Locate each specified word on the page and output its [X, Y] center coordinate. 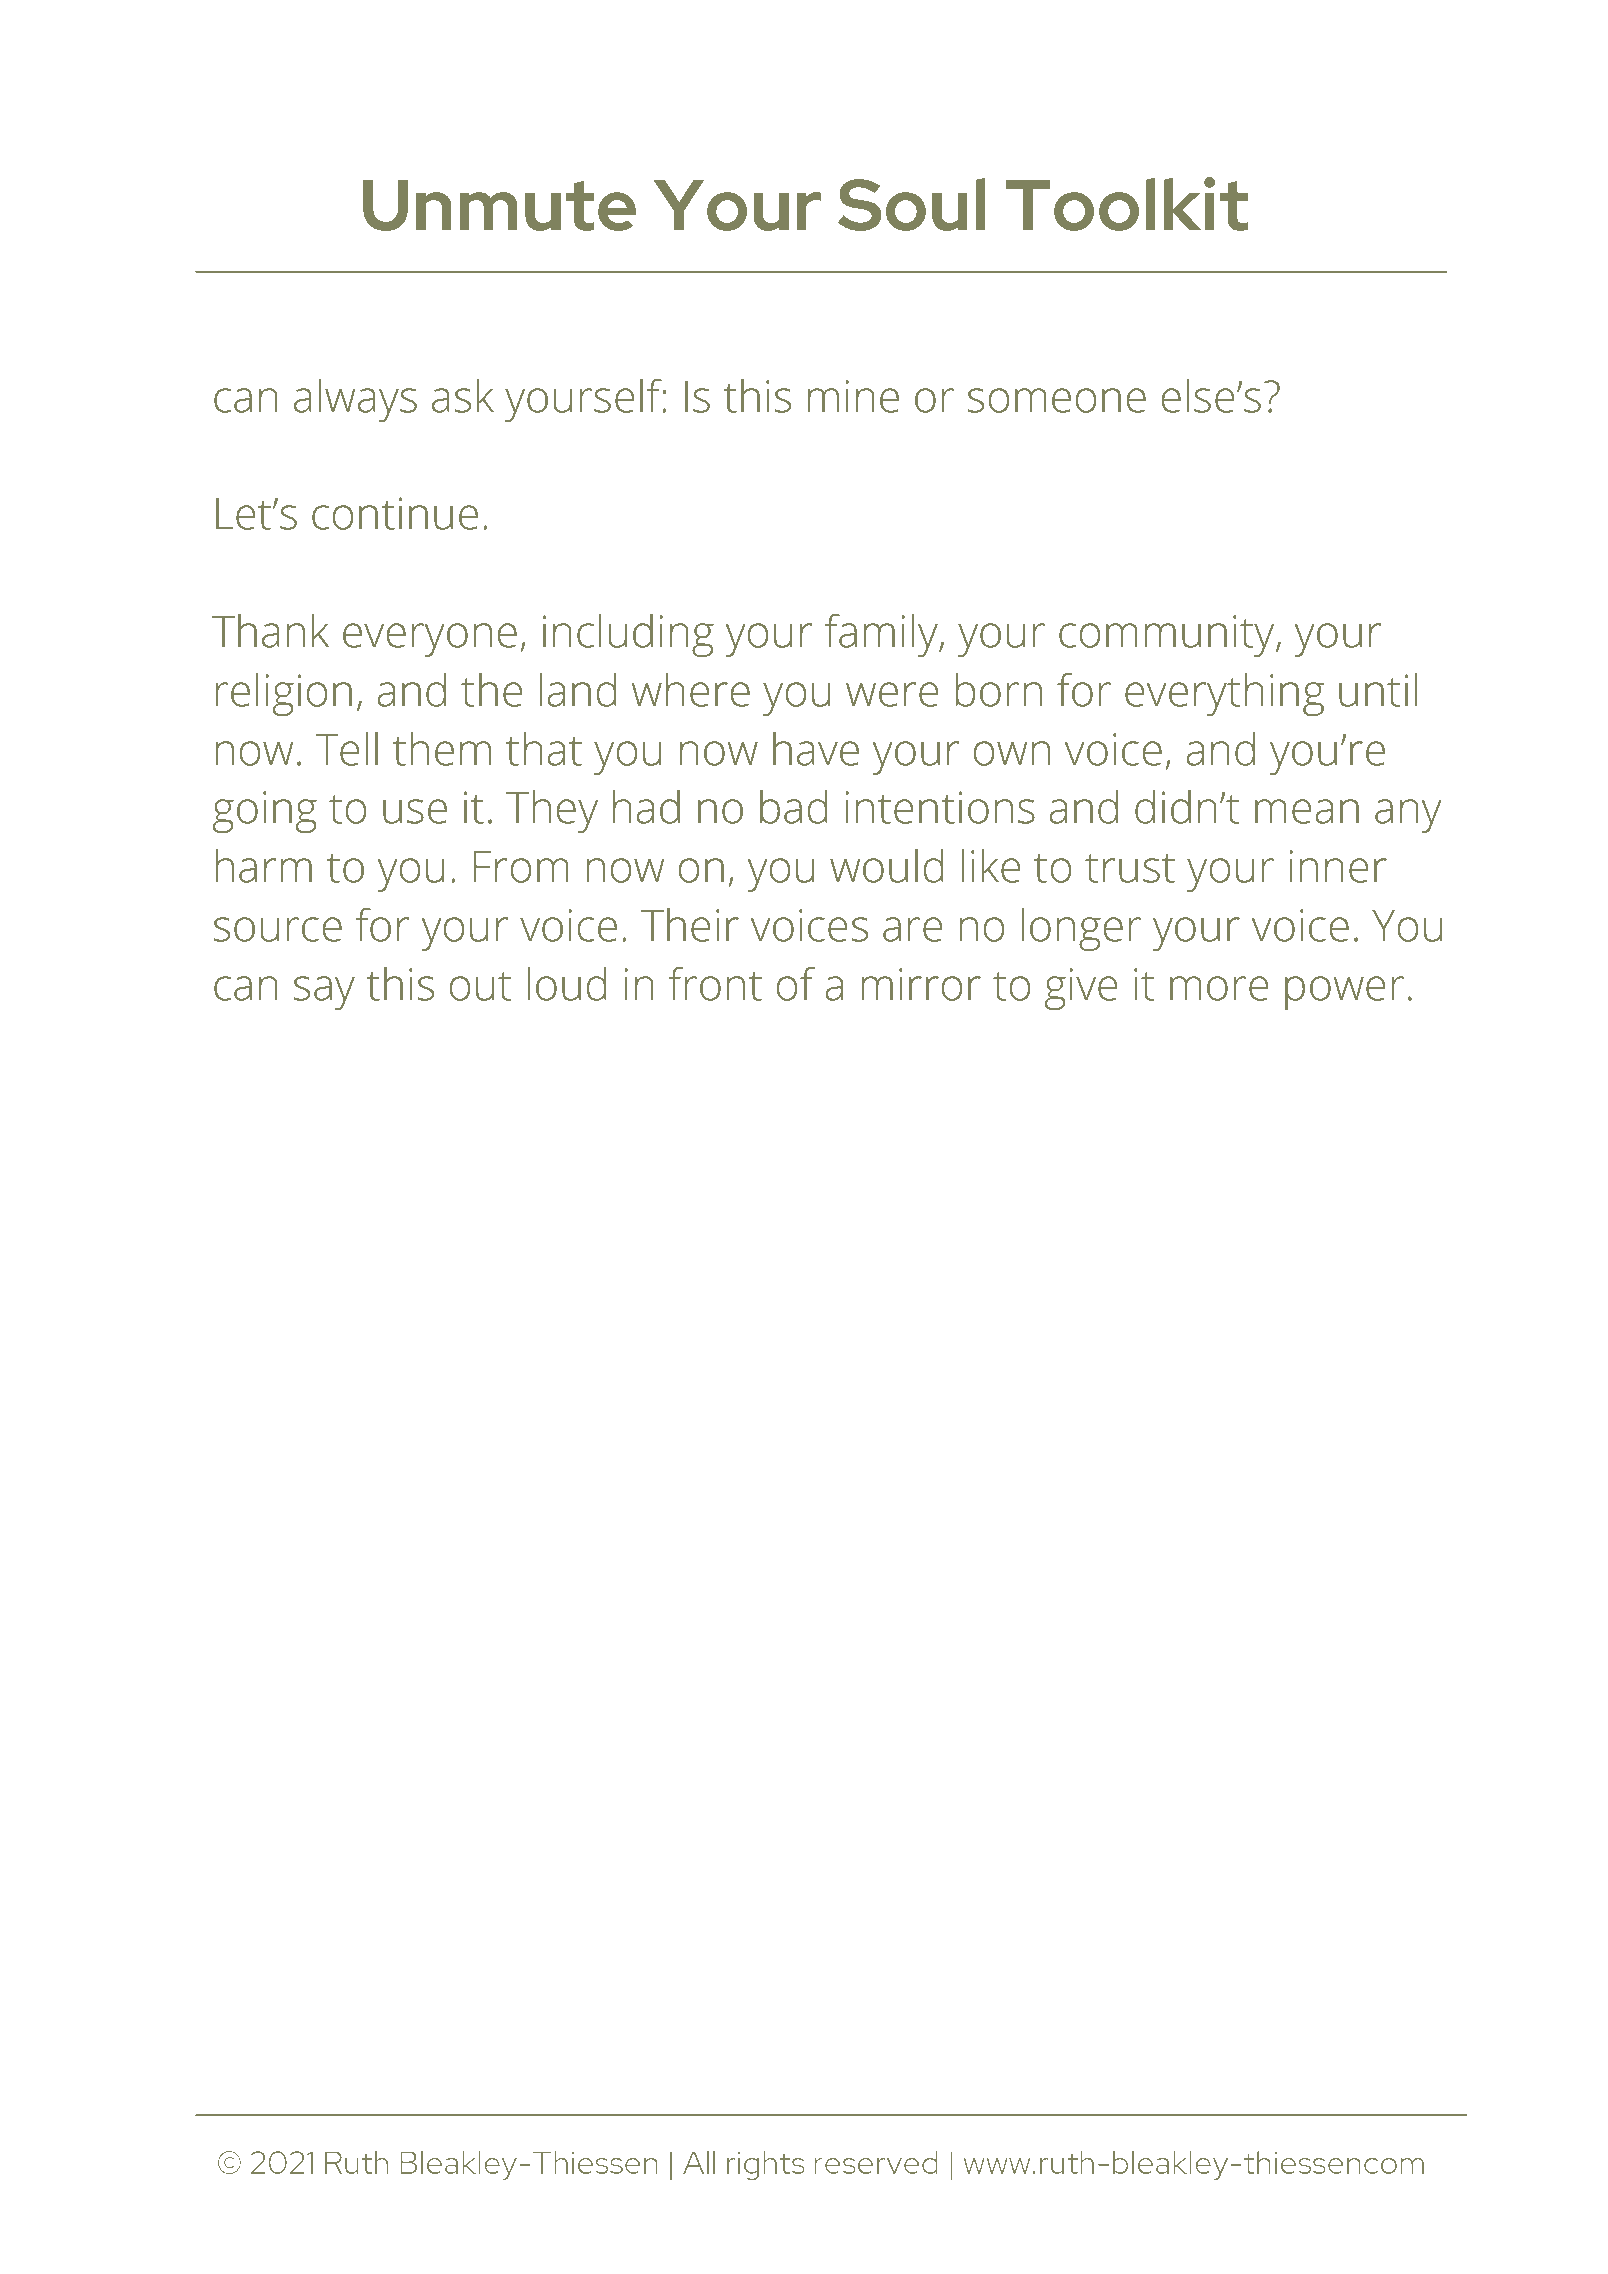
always [355, 400]
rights [766, 2165]
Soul [911, 204]
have [816, 749]
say [324, 993]
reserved [876, 2162]
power [1344, 993]
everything [1224, 694]
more [1219, 988]
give [1081, 989]
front [715, 984]
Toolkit [1126, 204]
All [699, 2162]
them [442, 749]
